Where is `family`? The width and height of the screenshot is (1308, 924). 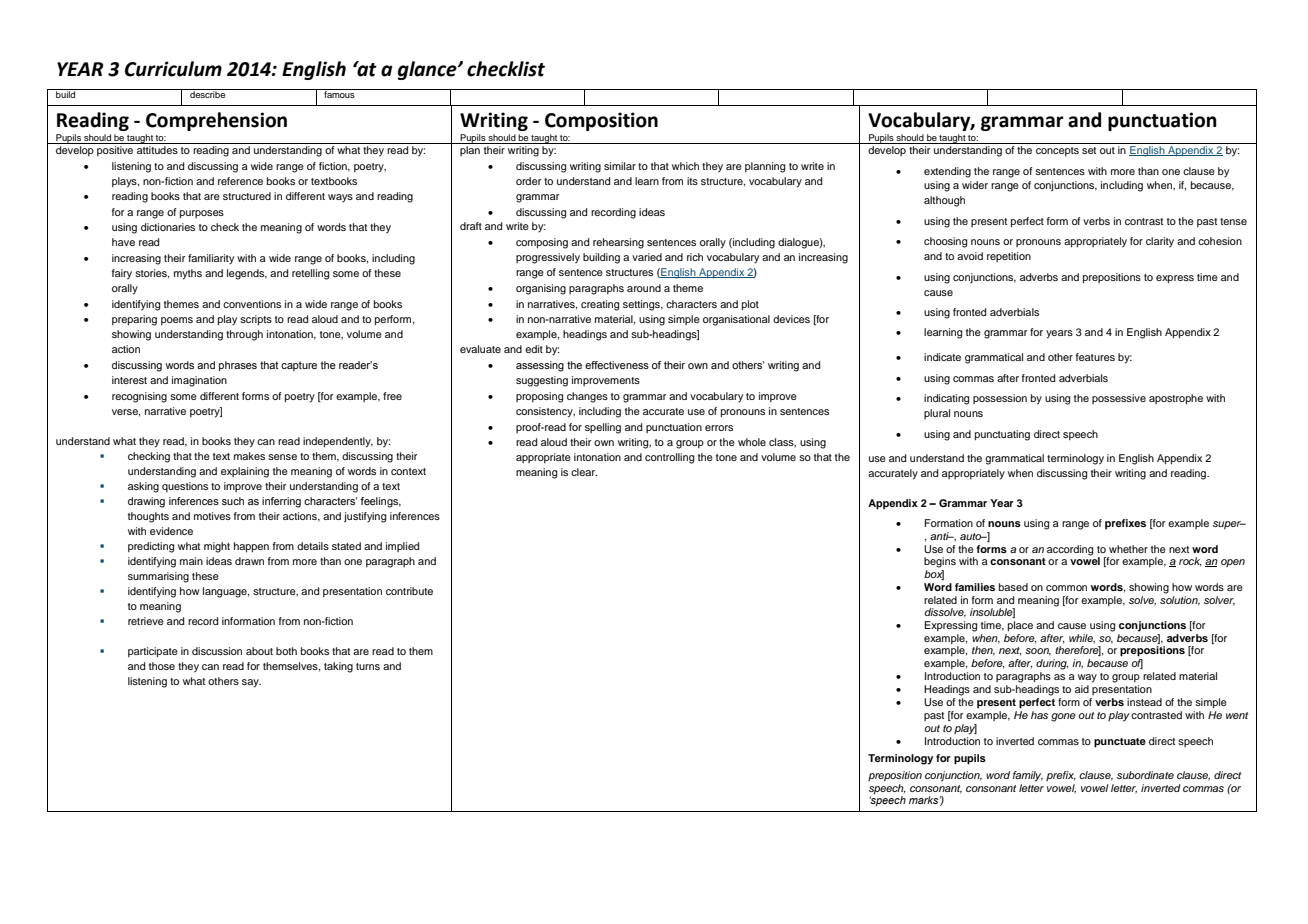 family is located at coordinates (1028, 776).
